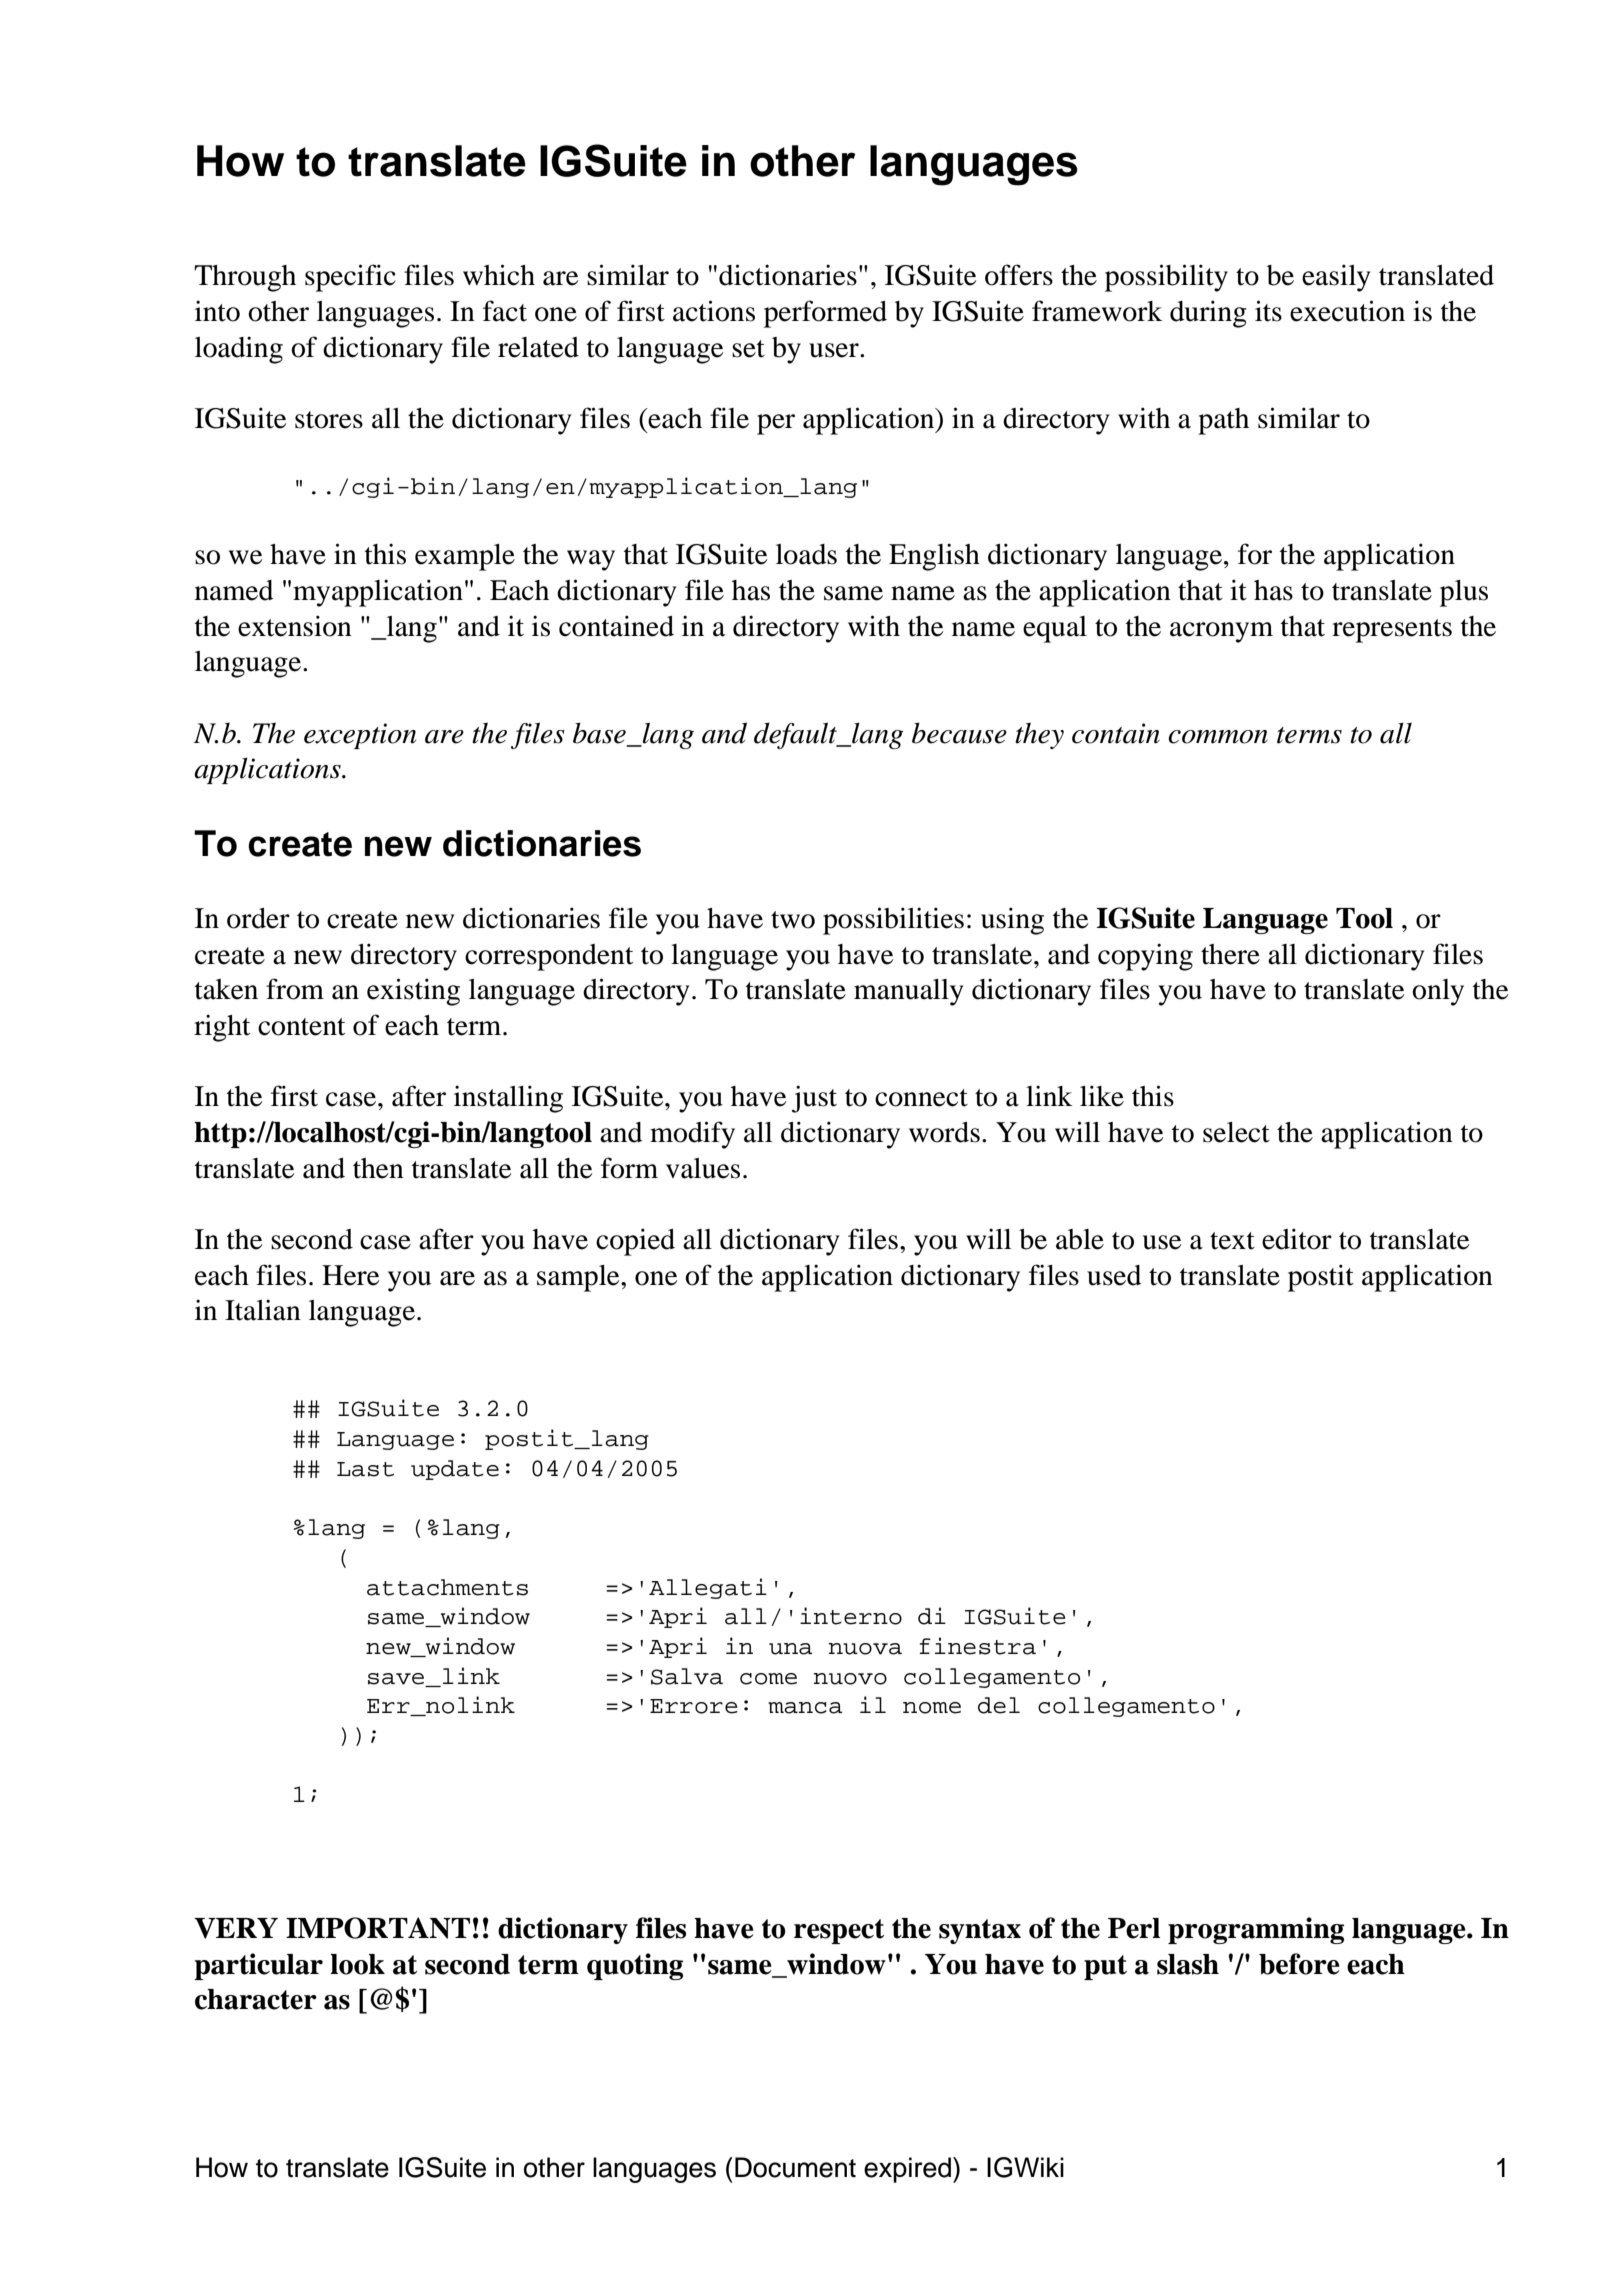 The width and height of the page is (1607, 2274). I want to click on represents, so click(1392, 631).
